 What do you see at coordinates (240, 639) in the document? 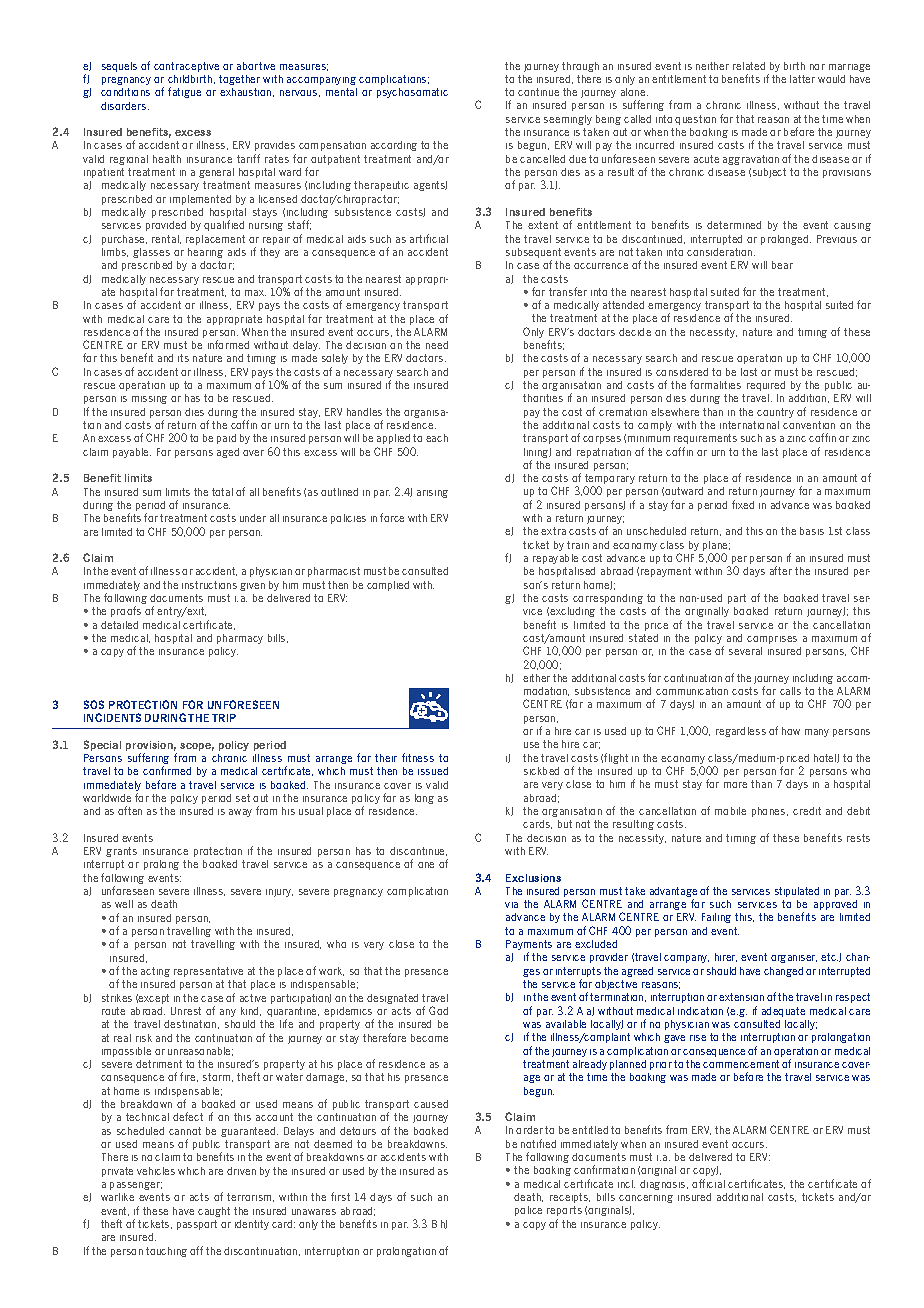
I see `pharmacy` at bounding box center [240, 639].
